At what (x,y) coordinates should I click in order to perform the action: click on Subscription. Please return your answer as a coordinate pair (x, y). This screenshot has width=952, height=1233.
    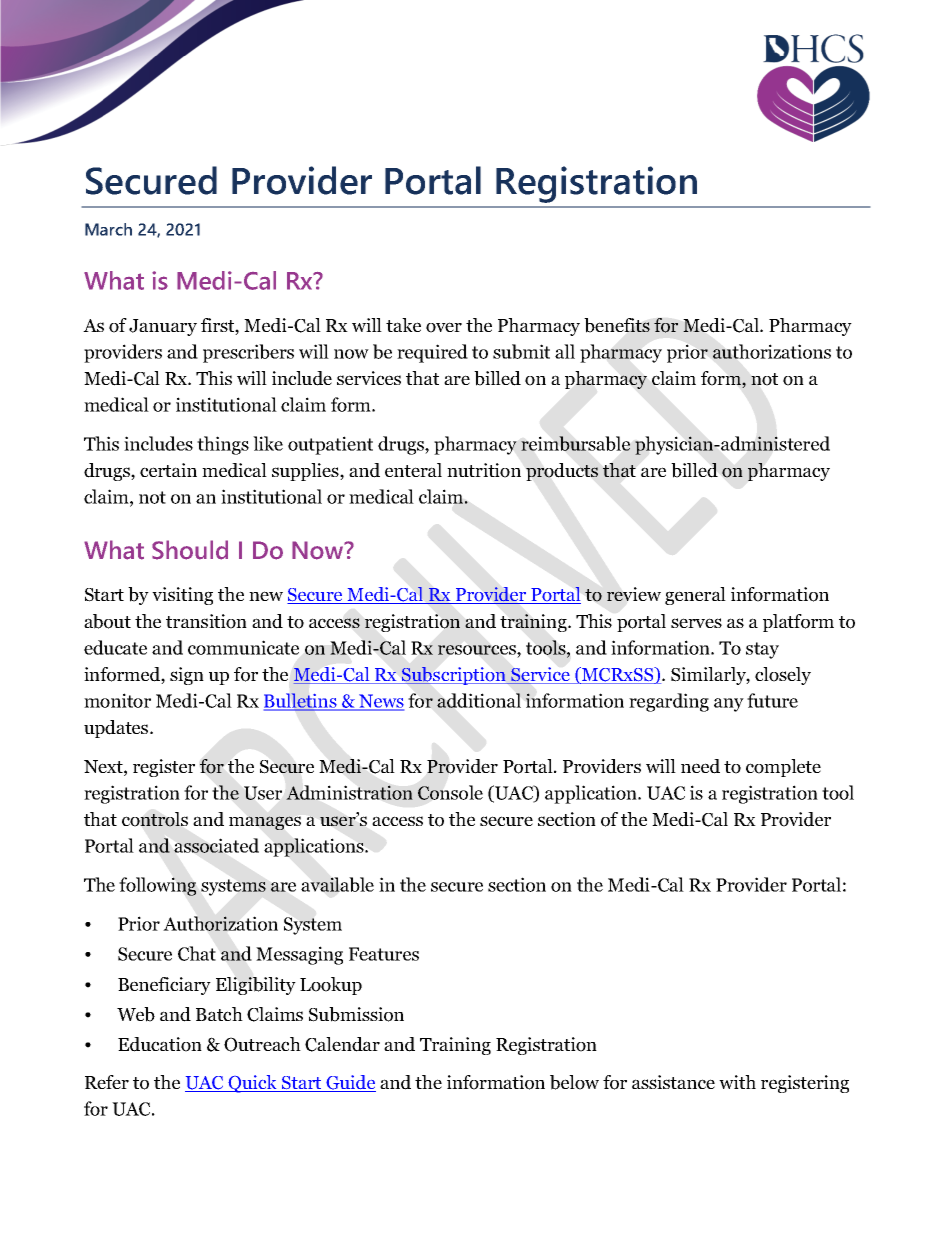
    Looking at the image, I should click on (454, 676).
